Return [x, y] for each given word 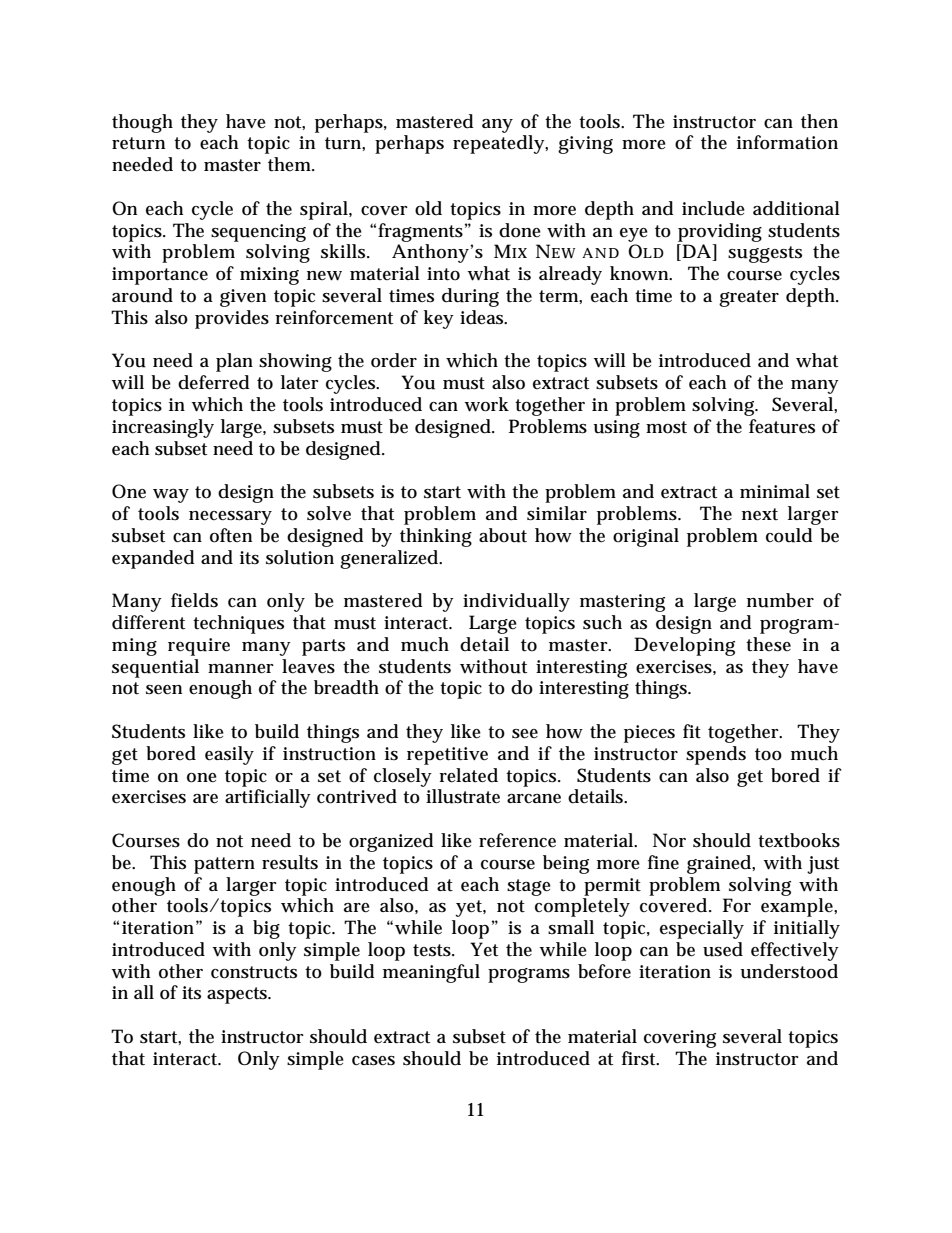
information [787, 142]
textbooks [799, 840]
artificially [268, 798]
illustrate [463, 796]
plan [234, 362]
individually [516, 602]
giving [585, 145]
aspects [239, 995]
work [486, 404]
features [782, 426]
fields [194, 600]
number [780, 600]
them [291, 164]
